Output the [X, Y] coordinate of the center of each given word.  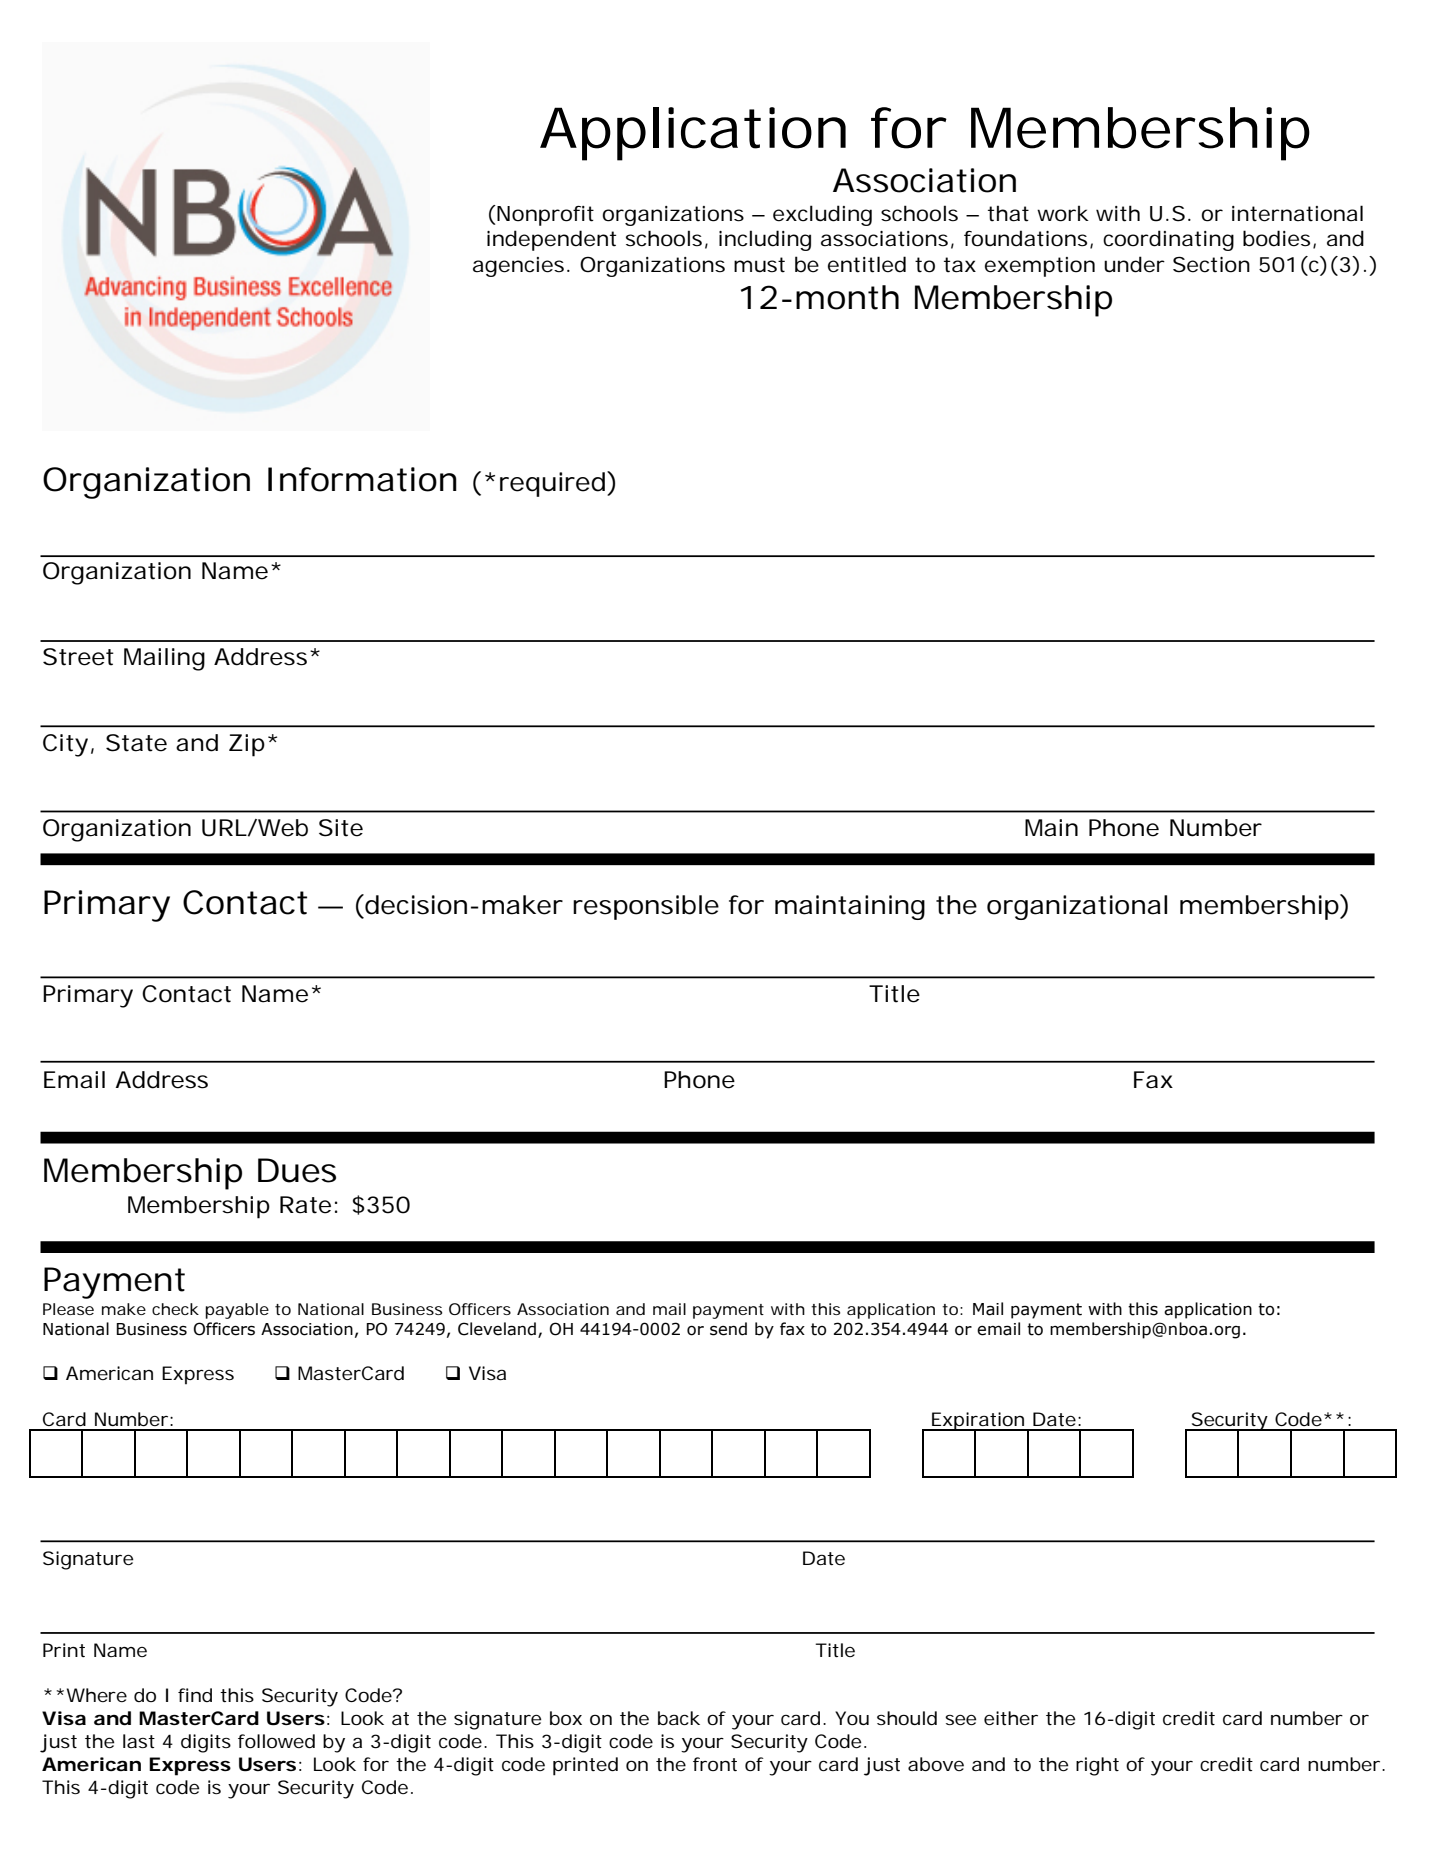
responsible [646, 907]
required [552, 484]
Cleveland [498, 1329]
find [195, 1695]
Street [78, 657]
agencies [518, 267]
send [728, 1329]
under [1134, 264]
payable [237, 1311]
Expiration [978, 1422]
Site [341, 828]
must [759, 265]
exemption [1040, 267]
